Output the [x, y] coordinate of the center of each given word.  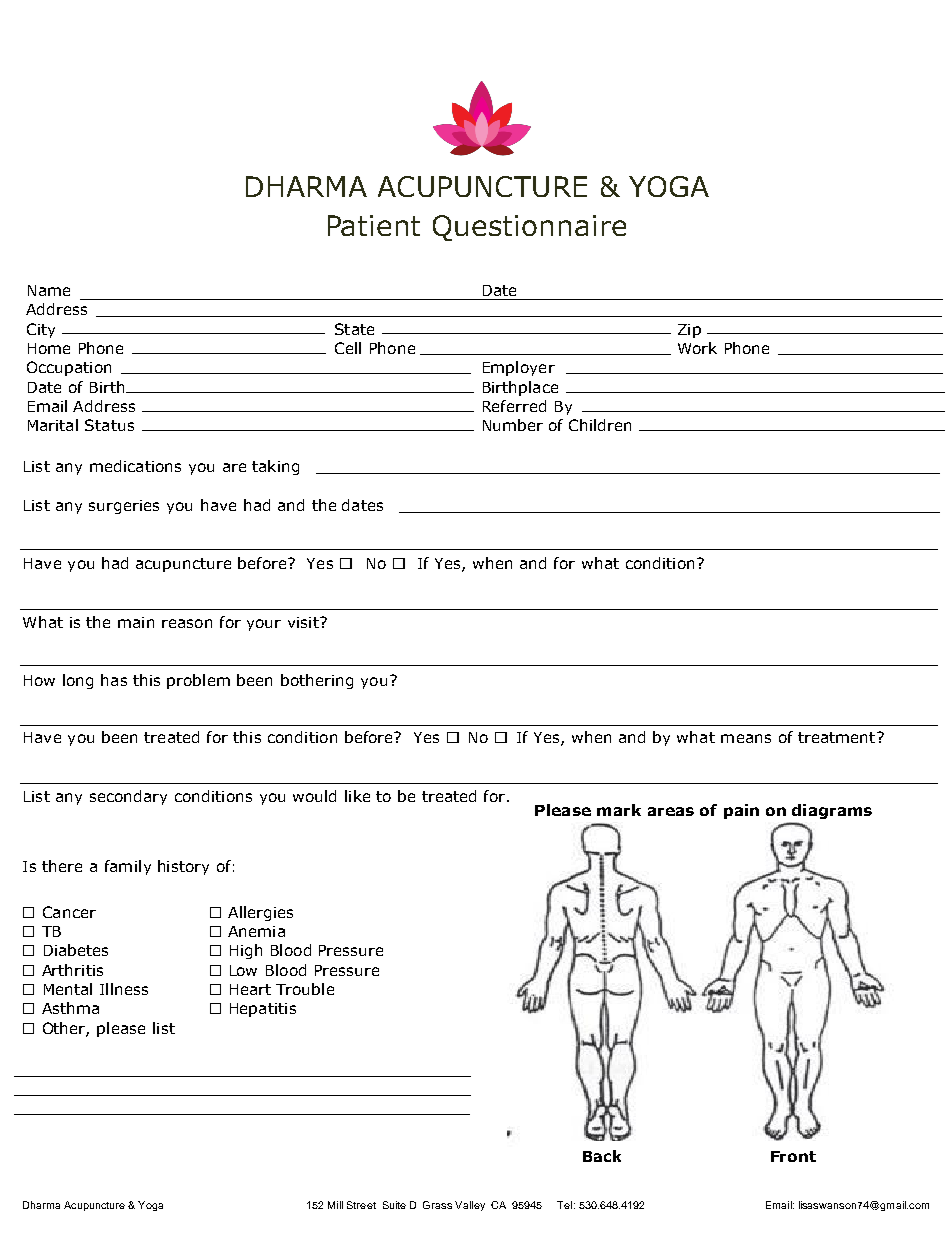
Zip [689, 331]
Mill [335, 1205]
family [128, 867]
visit [304, 622]
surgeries [124, 507]
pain [741, 811]
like [357, 796]
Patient [374, 225]
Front [793, 1156]
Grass [437, 1205]
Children [600, 425]
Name [49, 290]
